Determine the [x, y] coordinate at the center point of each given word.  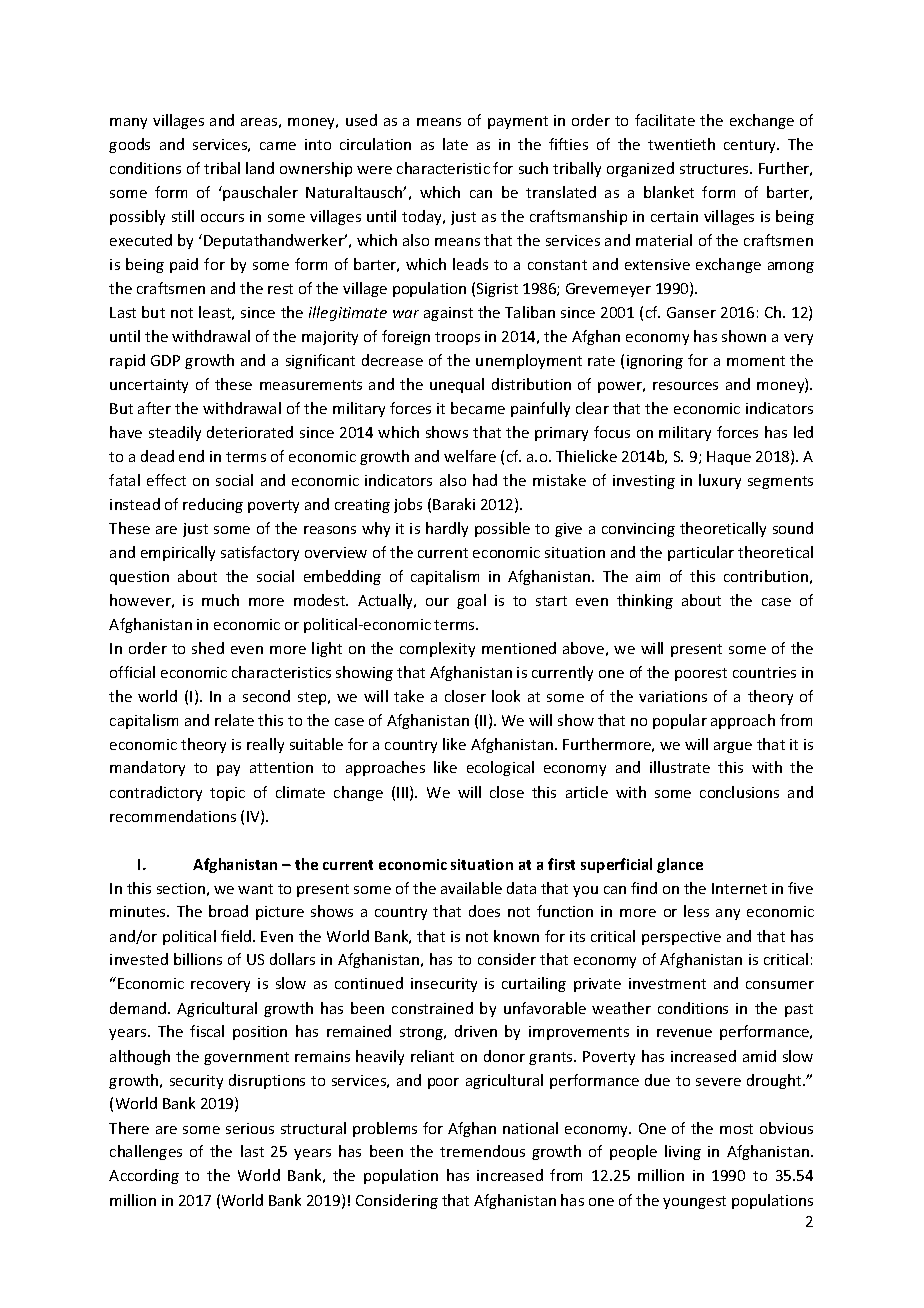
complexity [437, 649]
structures [715, 169]
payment [518, 122]
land [260, 168]
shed [208, 648]
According [144, 1176]
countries [764, 672]
